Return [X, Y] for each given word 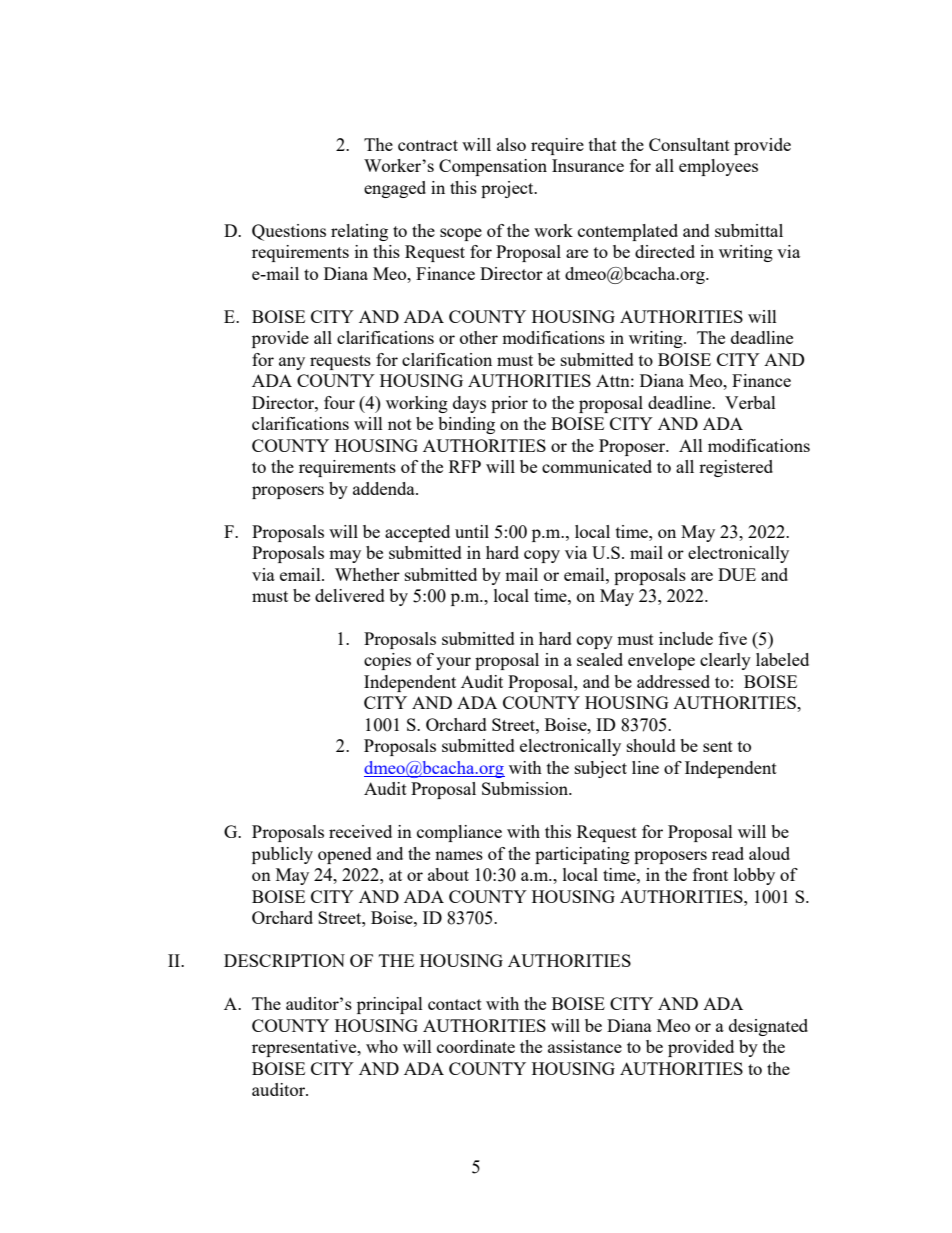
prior [509, 404]
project [508, 189]
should [651, 745]
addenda [385, 488]
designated [768, 1027]
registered [736, 468]
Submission [526, 788]
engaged [395, 189]
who [382, 1046]
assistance [585, 1046]
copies [387, 661]
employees [718, 167]
